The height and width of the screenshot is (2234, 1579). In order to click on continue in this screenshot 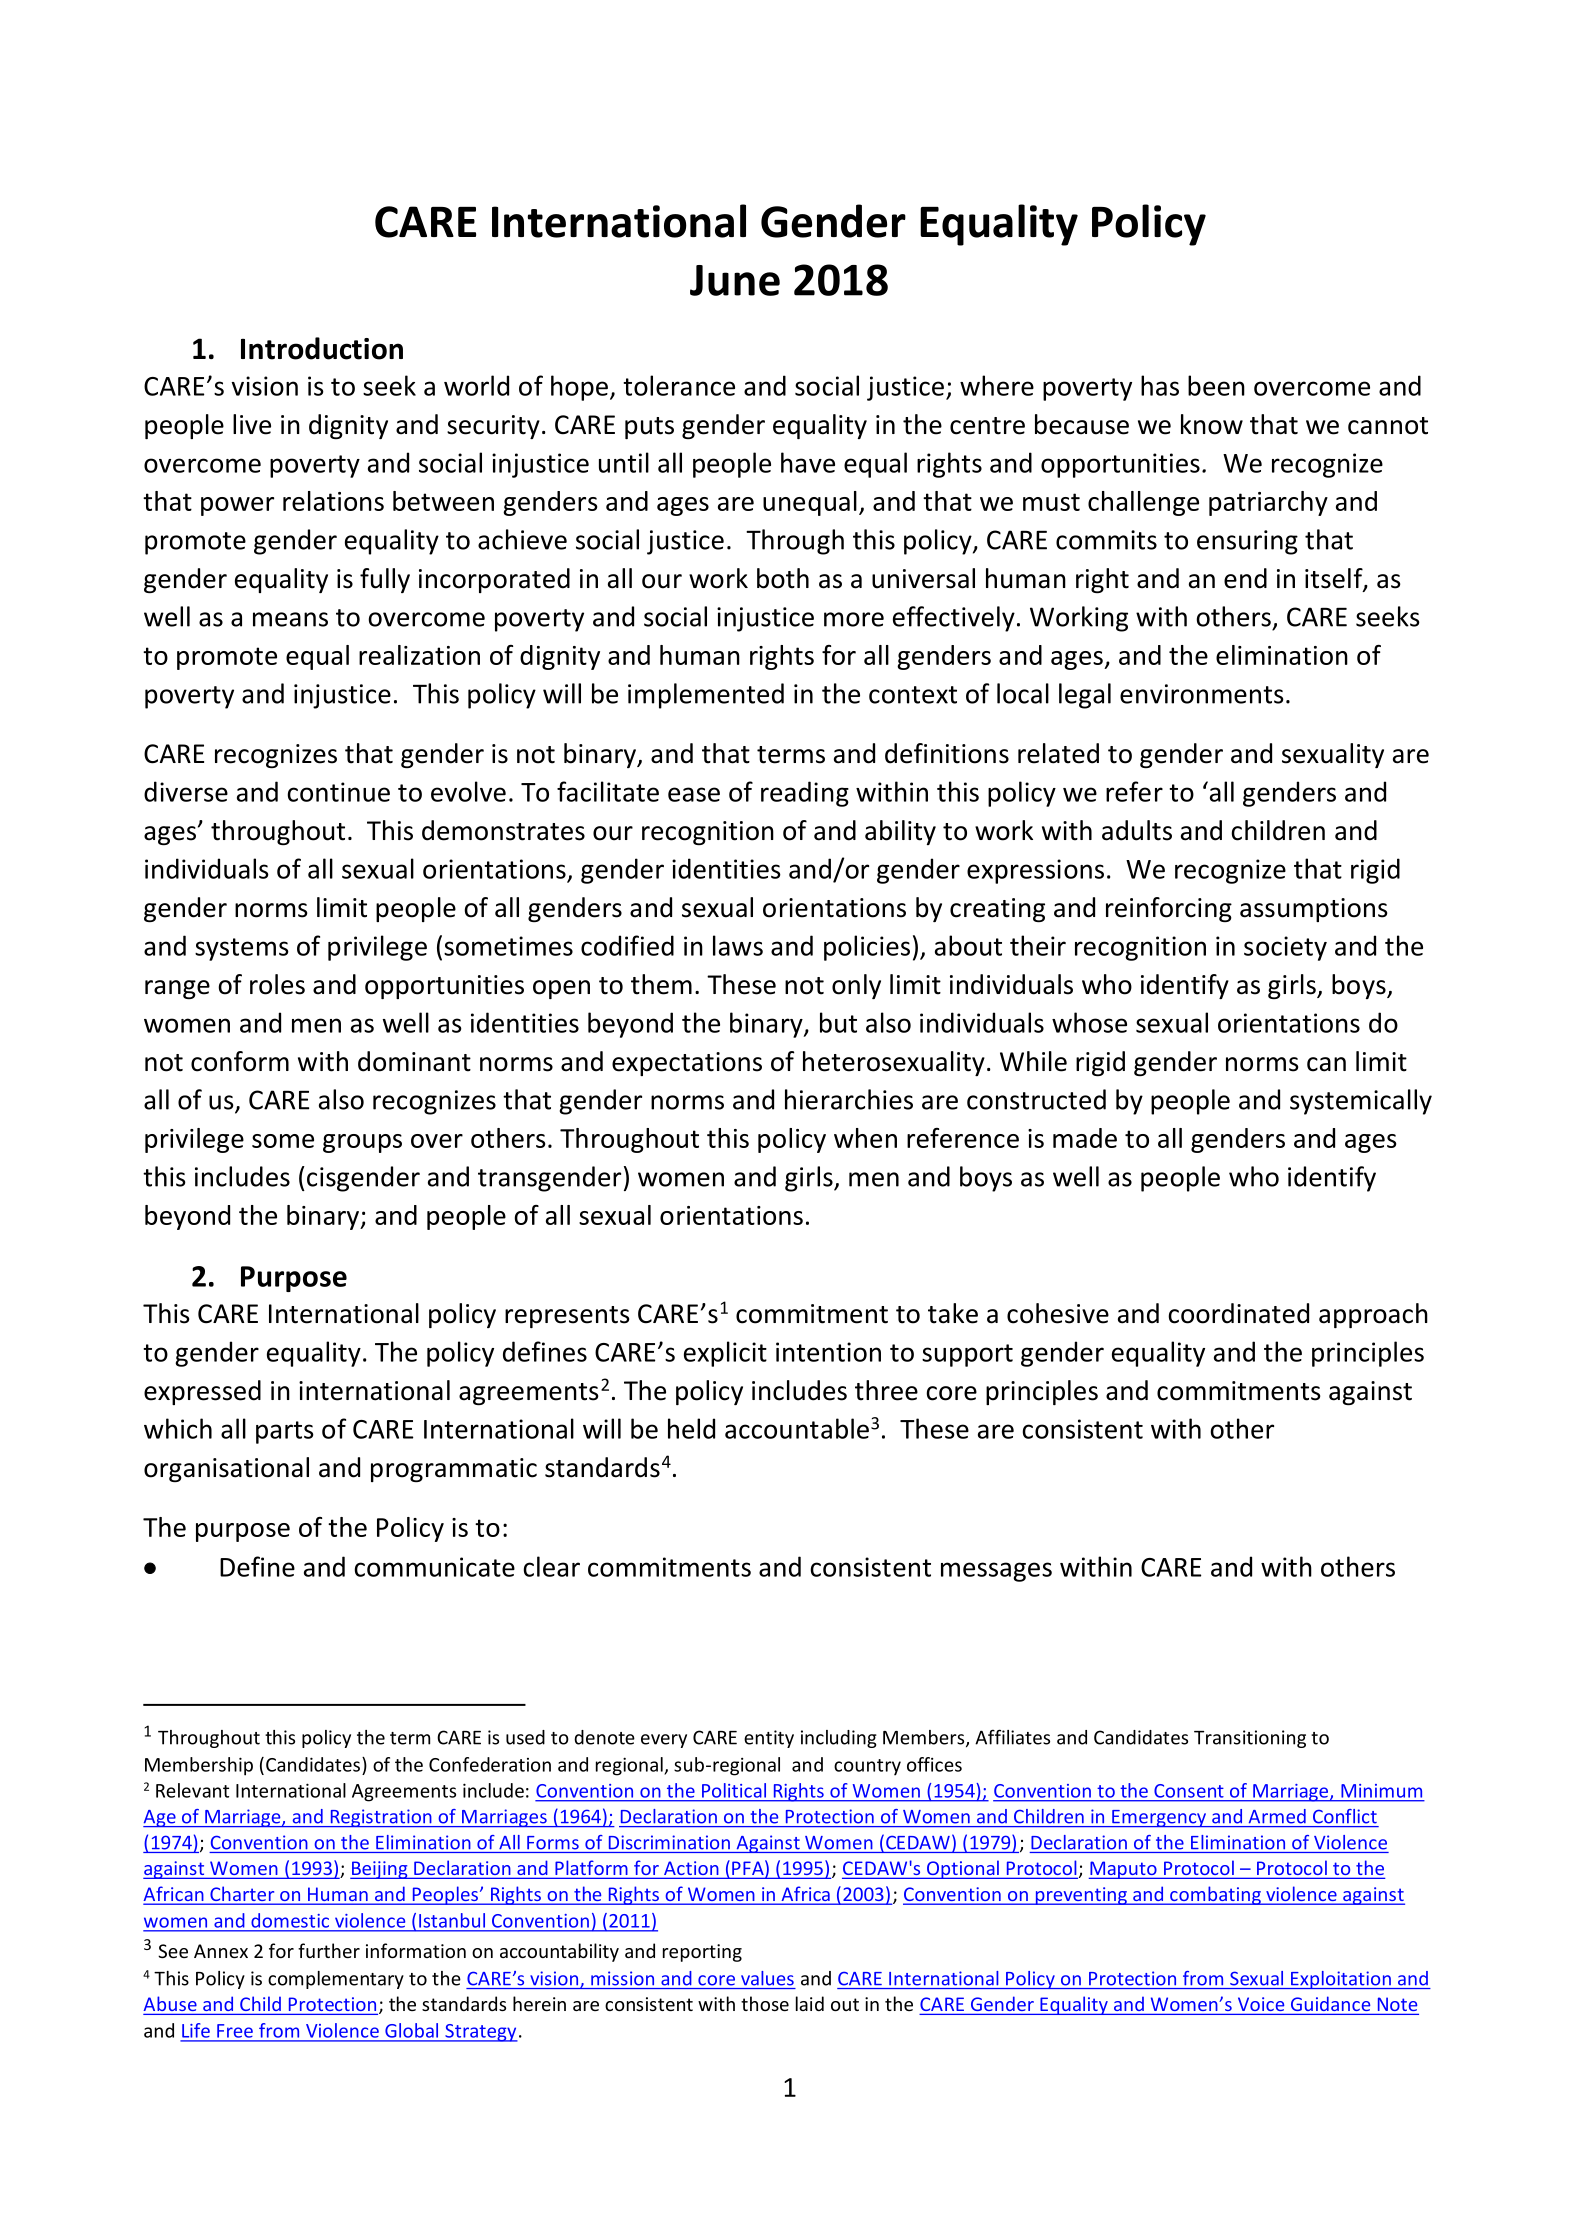, I will do `click(338, 792)`.
